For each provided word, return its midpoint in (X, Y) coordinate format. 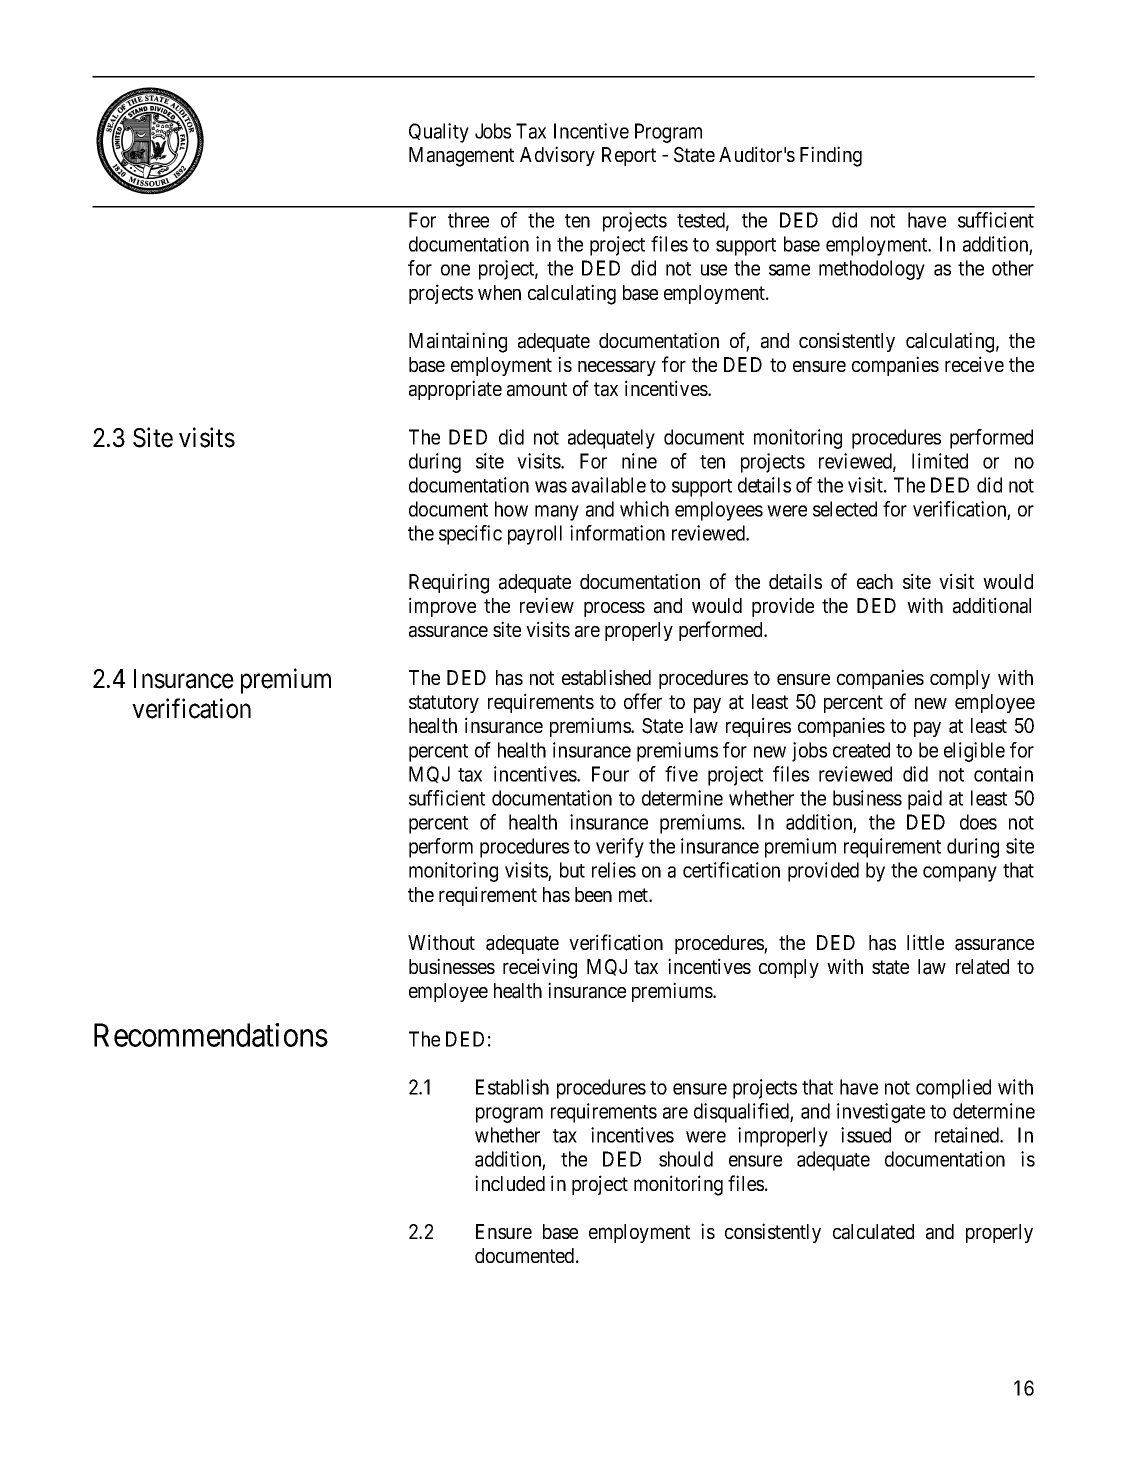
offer (643, 701)
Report (629, 156)
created (861, 750)
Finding (831, 156)
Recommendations (211, 1035)
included (510, 1183)
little (925, 942)
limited (940, 461)
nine (639, 461)
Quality (439, 133)
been (593, 894)
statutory (444, 704)
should (686, 1159)
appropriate (455, 390)
